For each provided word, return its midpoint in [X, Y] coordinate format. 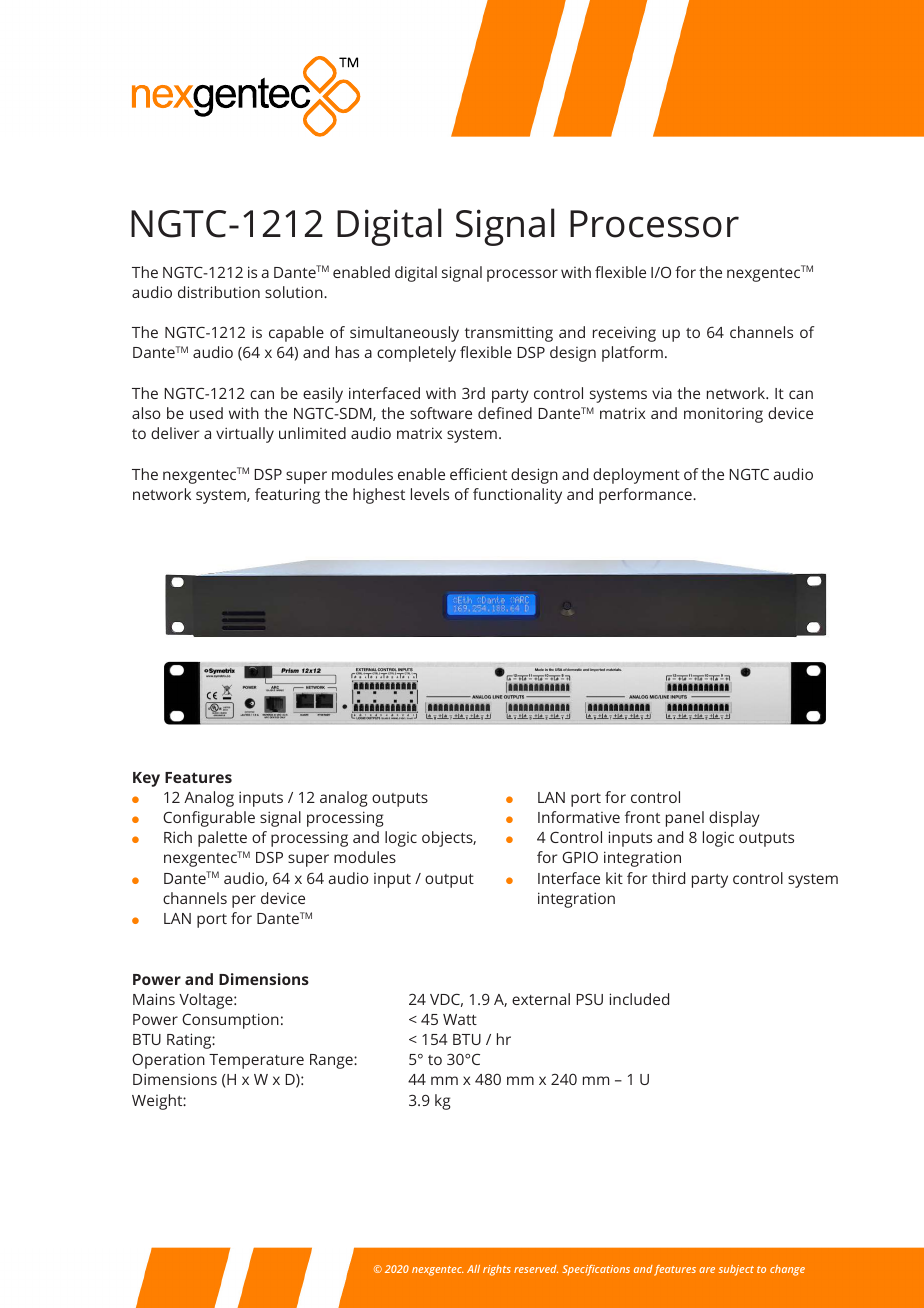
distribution [219, 292]
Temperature [256, 1061]
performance [646, 496]
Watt [460, 1019]
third [668, 878]
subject [736, 1270]
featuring [287, 496]
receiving [624, 334]
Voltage [207, 1001]
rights [497, 1270]
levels [430, 494]
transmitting [509, 334]
